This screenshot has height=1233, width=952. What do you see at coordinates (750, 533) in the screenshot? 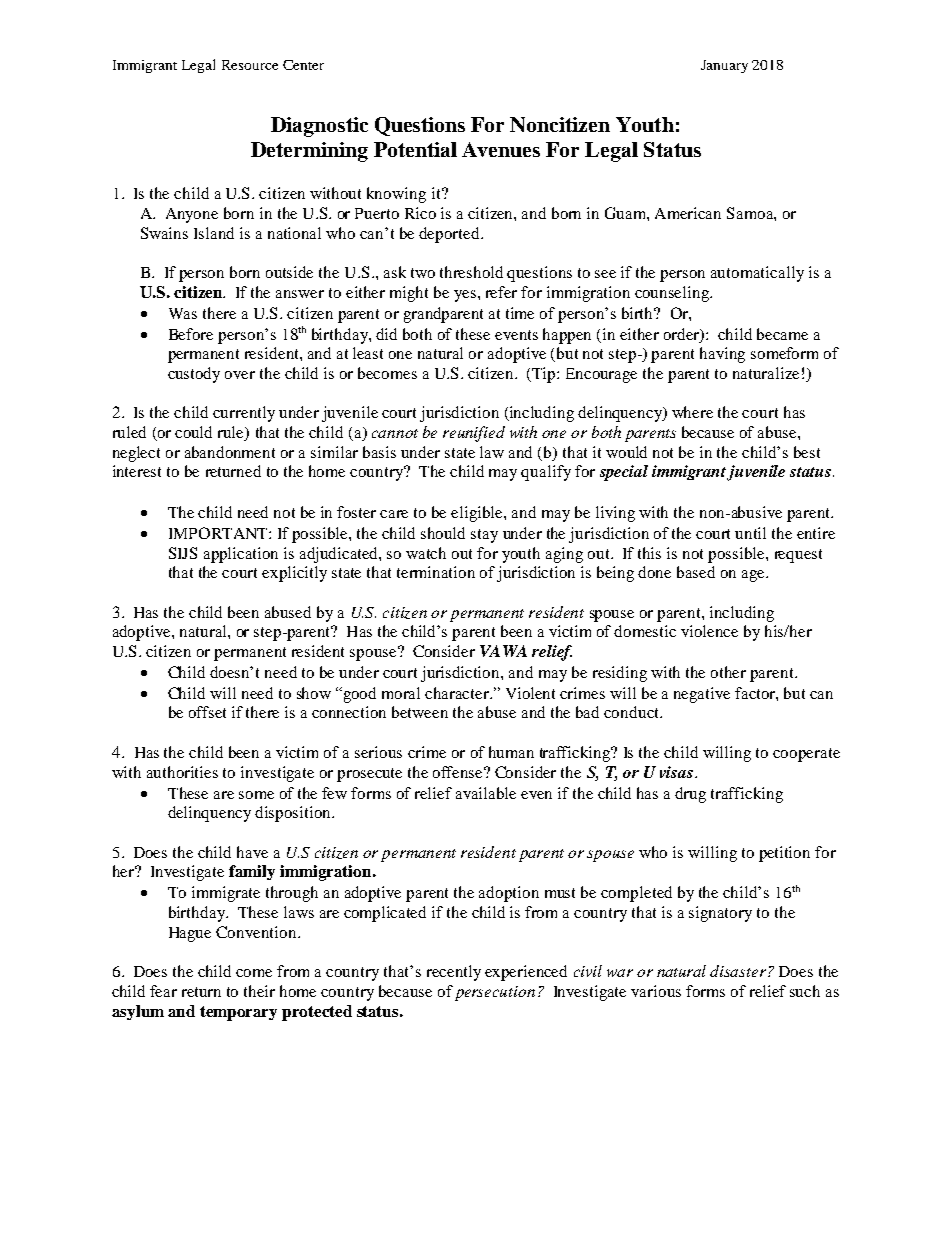
I see `until` at bounding box center [750, 533].
